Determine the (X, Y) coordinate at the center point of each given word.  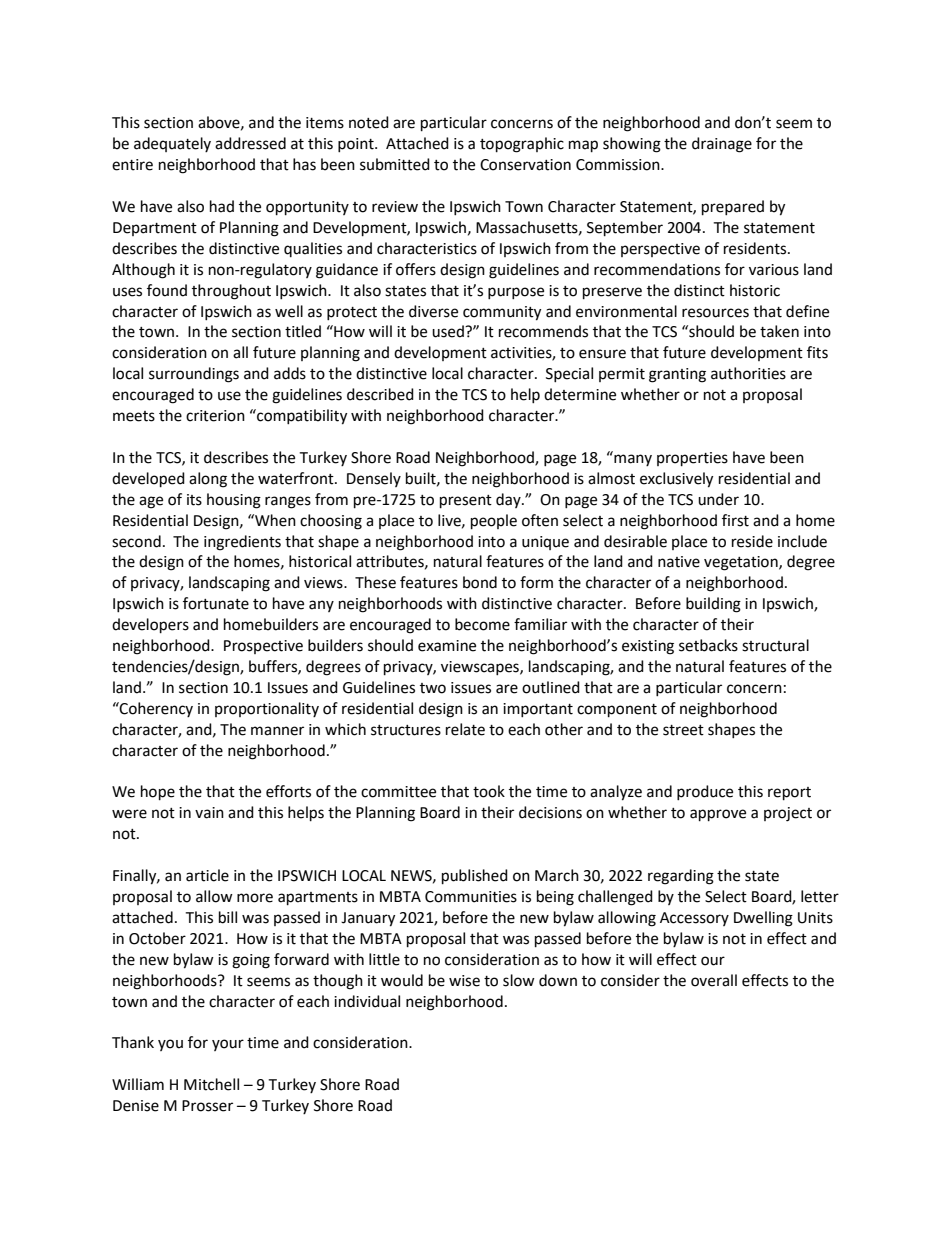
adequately (172, 144)
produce (705, 792)
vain (209, 813)
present (466, 502)
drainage (722, 145)
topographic (522, 145)
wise (464, 981)
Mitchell (211, 1084)
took (489, 791)
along (208, 480)
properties (692, 459)
